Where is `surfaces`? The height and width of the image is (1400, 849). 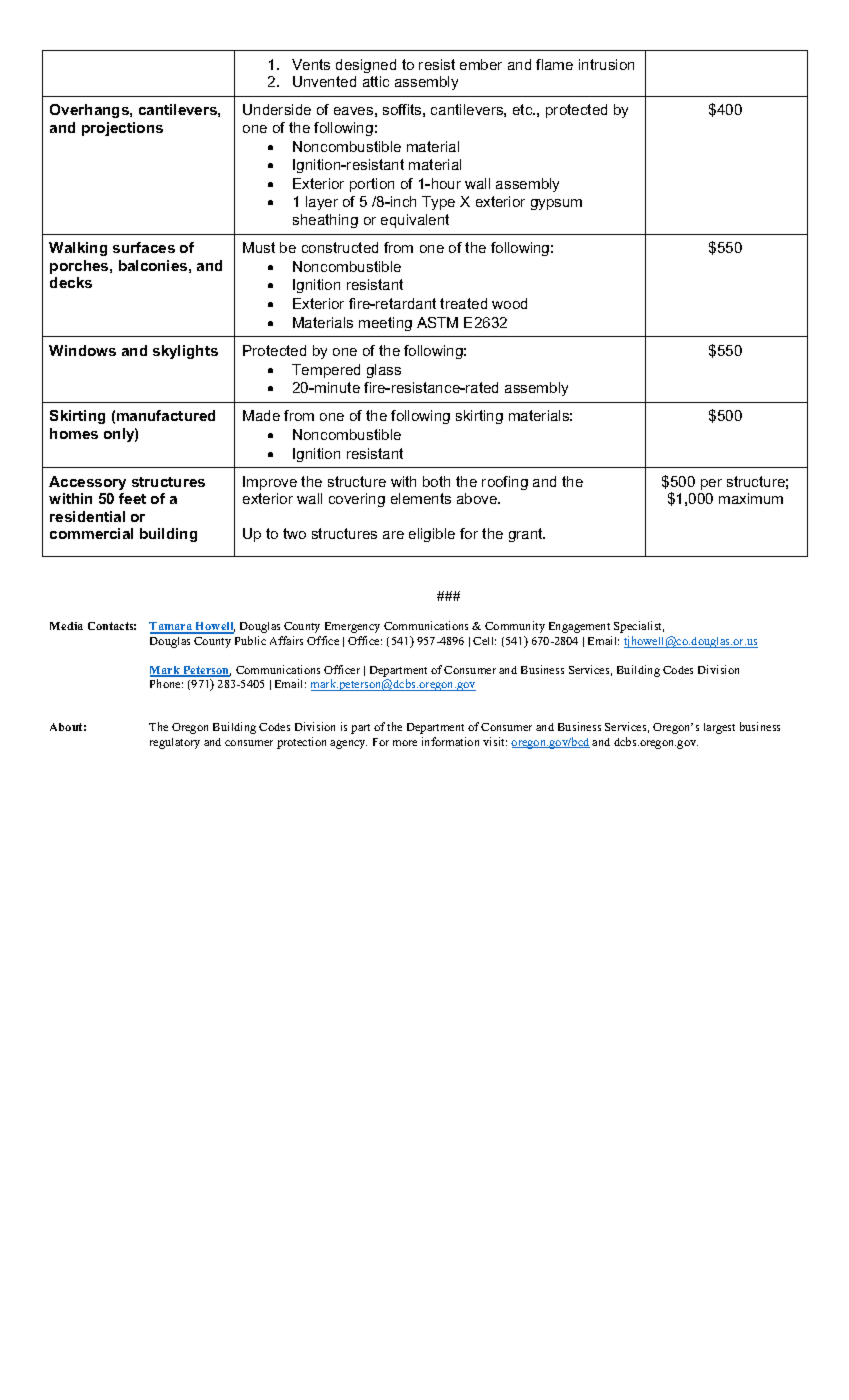
surfaces is located at coordinates (144, 247).
